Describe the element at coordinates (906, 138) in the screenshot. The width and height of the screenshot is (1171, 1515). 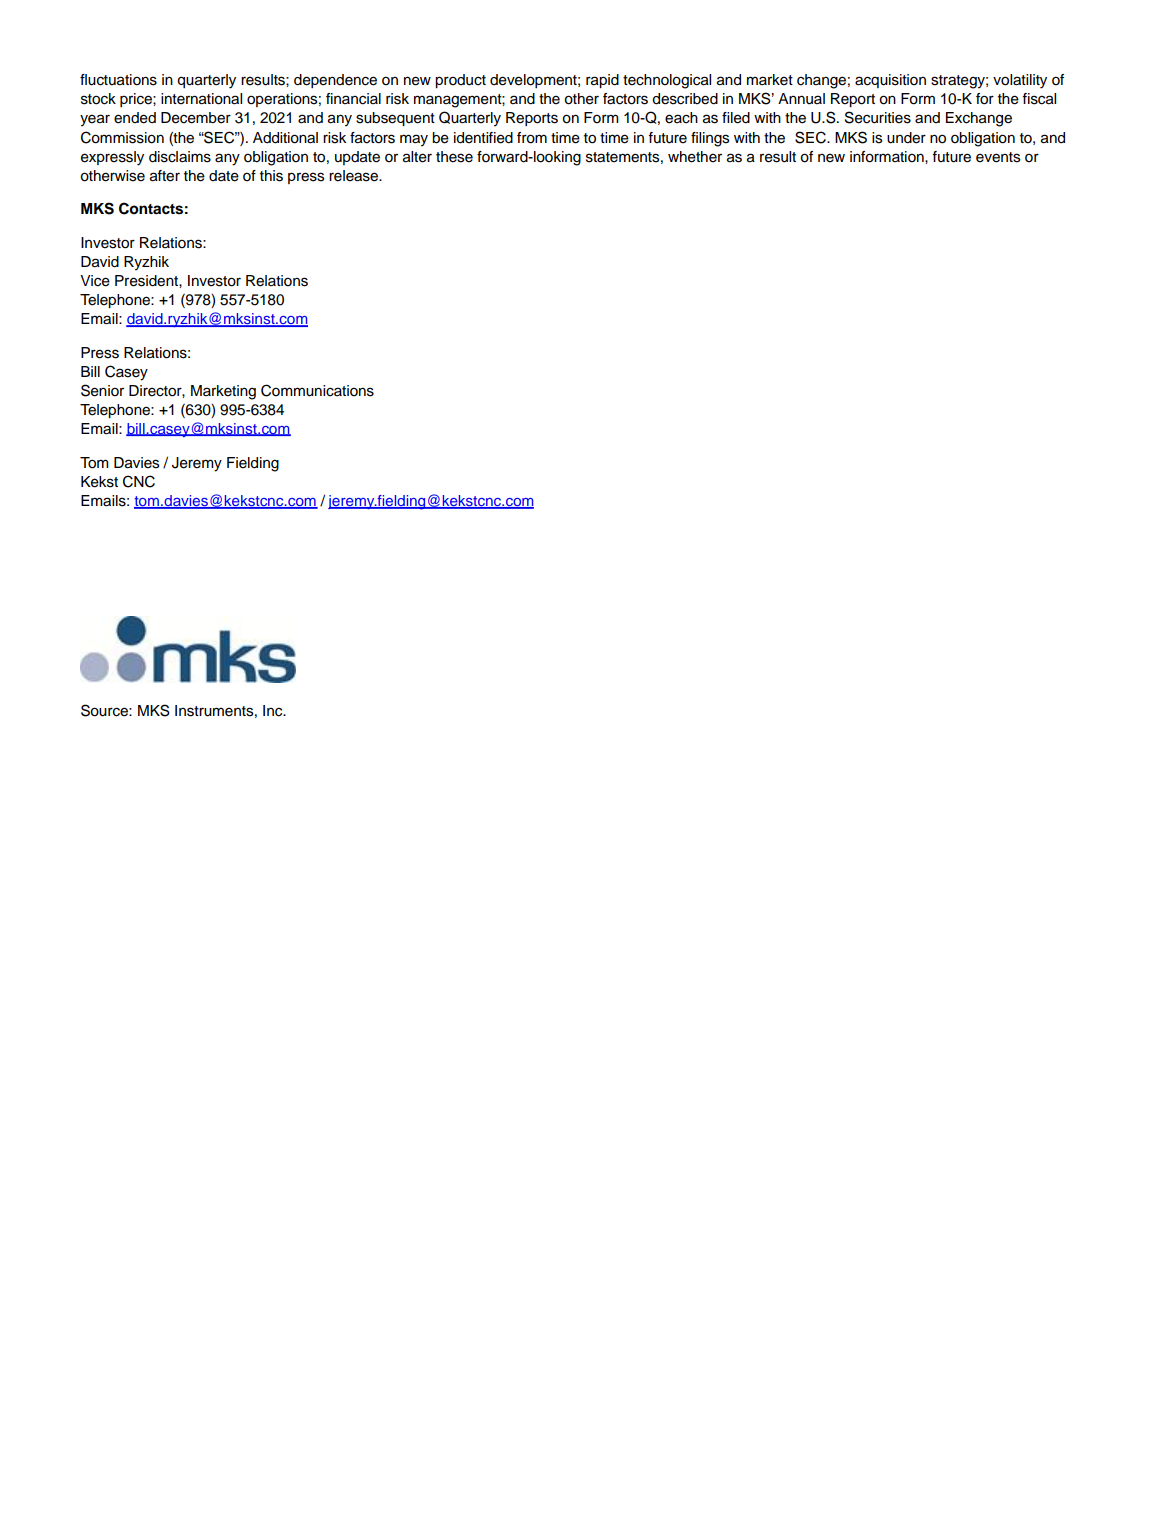
I see `under` at that location.
